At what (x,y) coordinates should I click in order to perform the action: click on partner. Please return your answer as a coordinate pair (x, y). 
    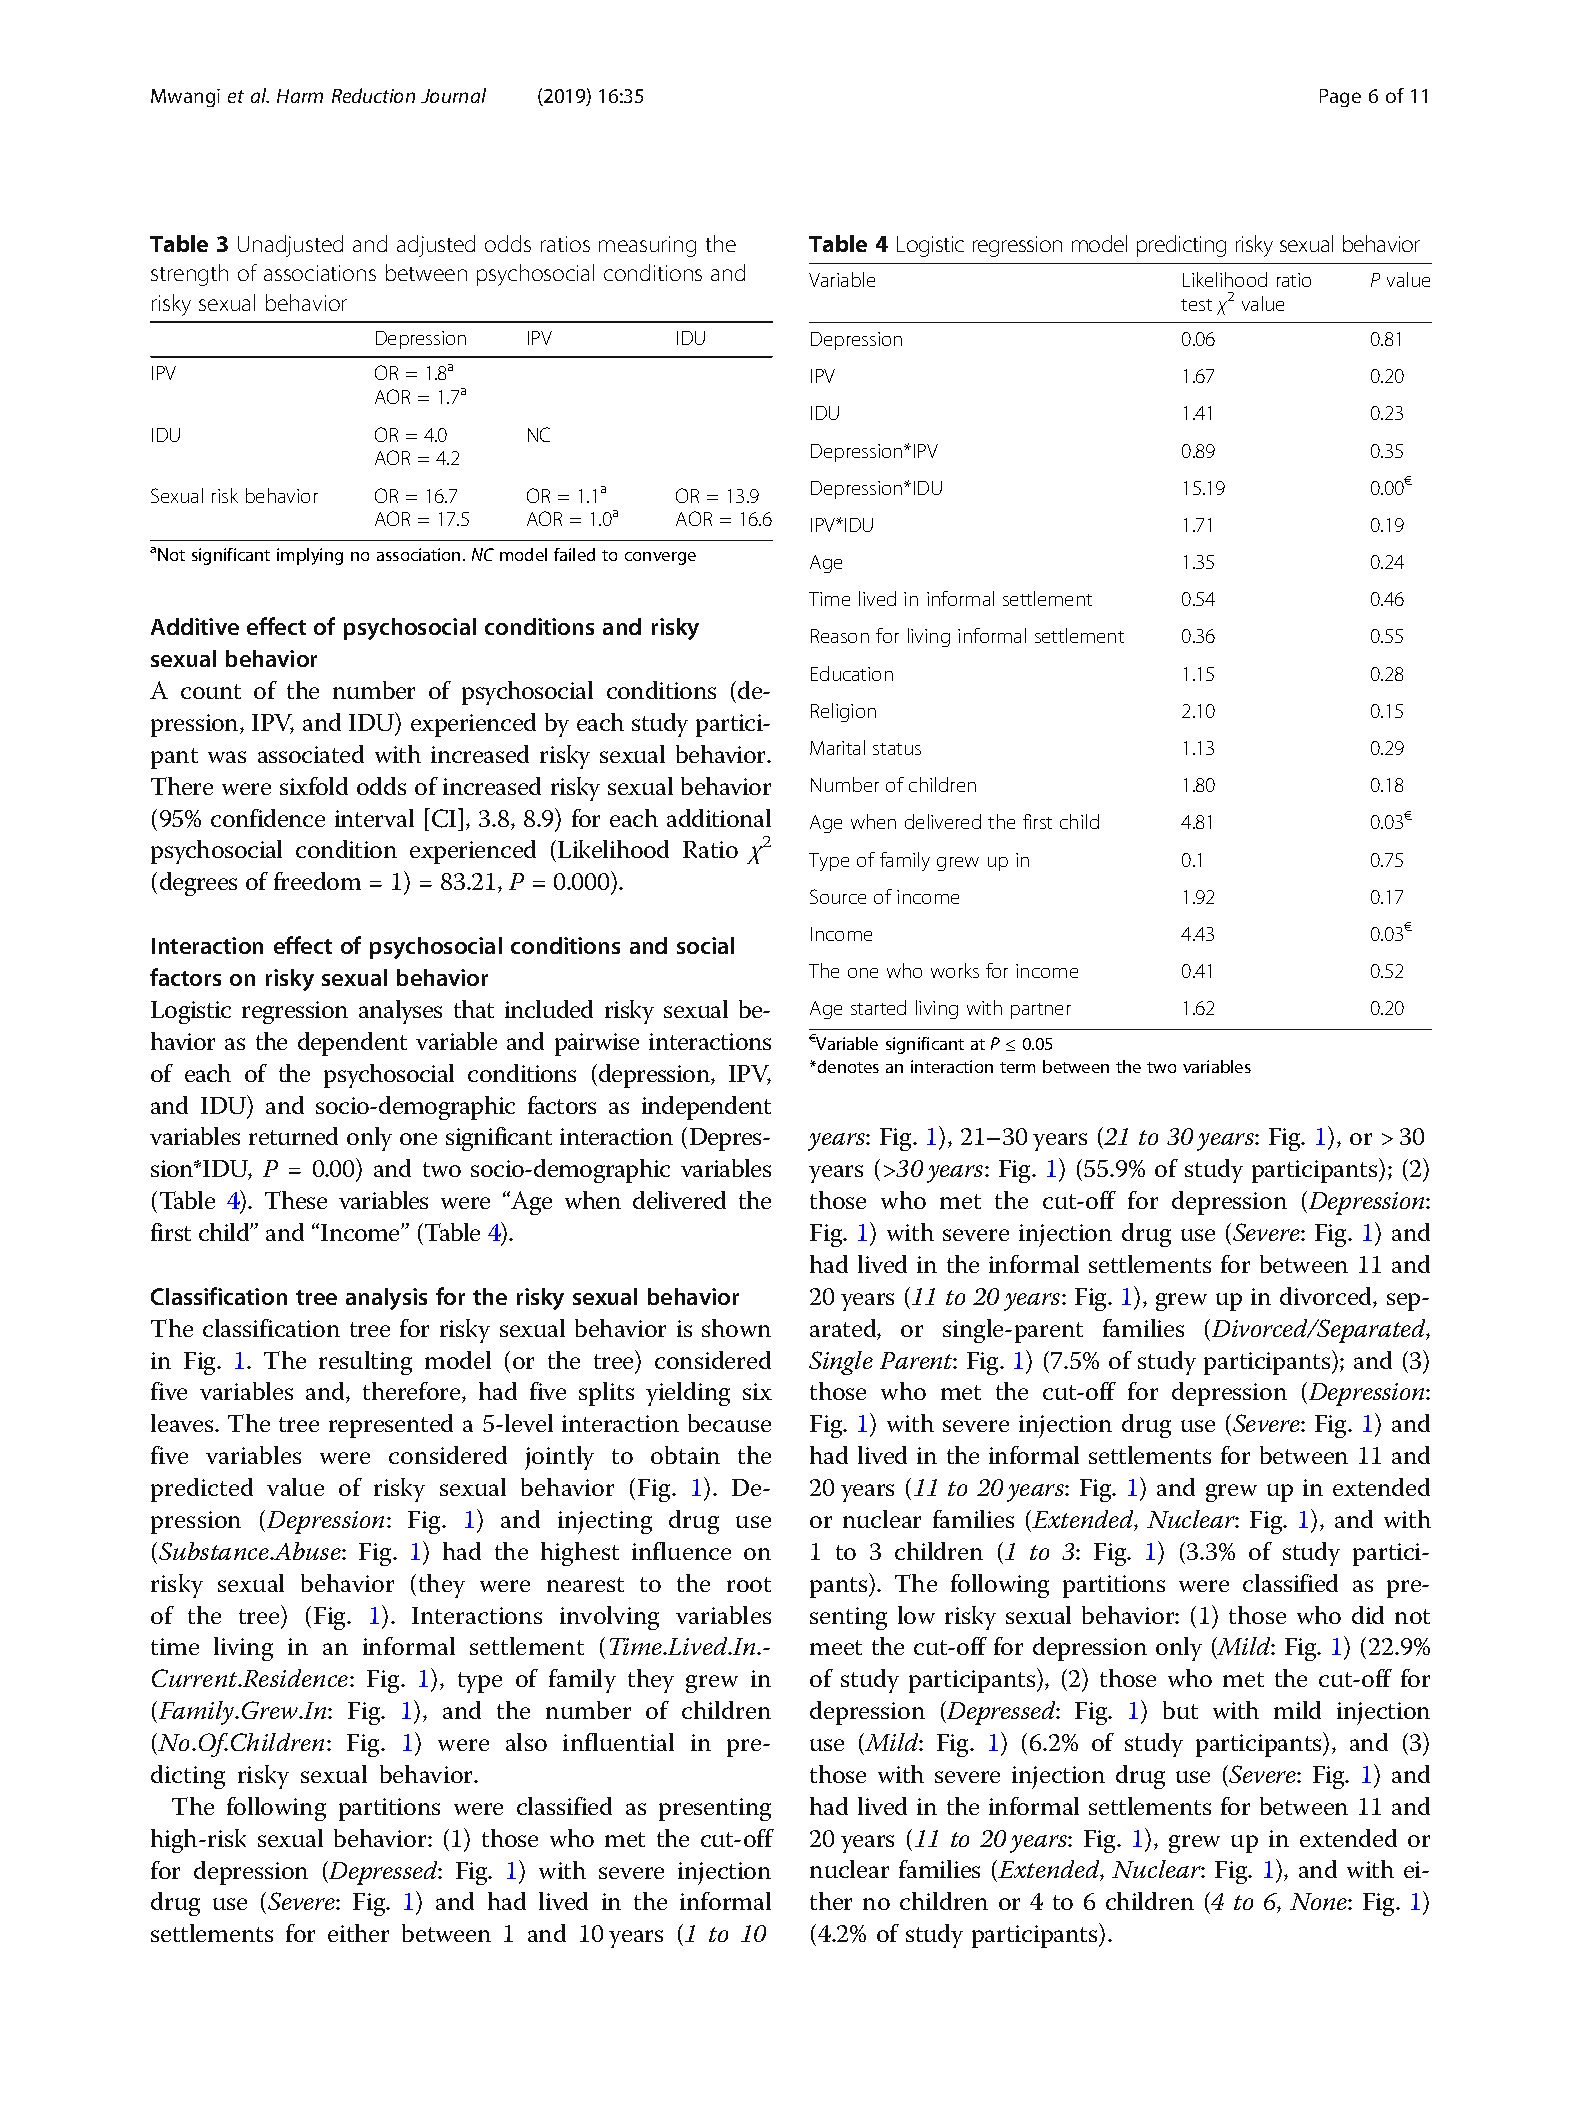
    Looking at the image, I should click on (1041, 1011).
